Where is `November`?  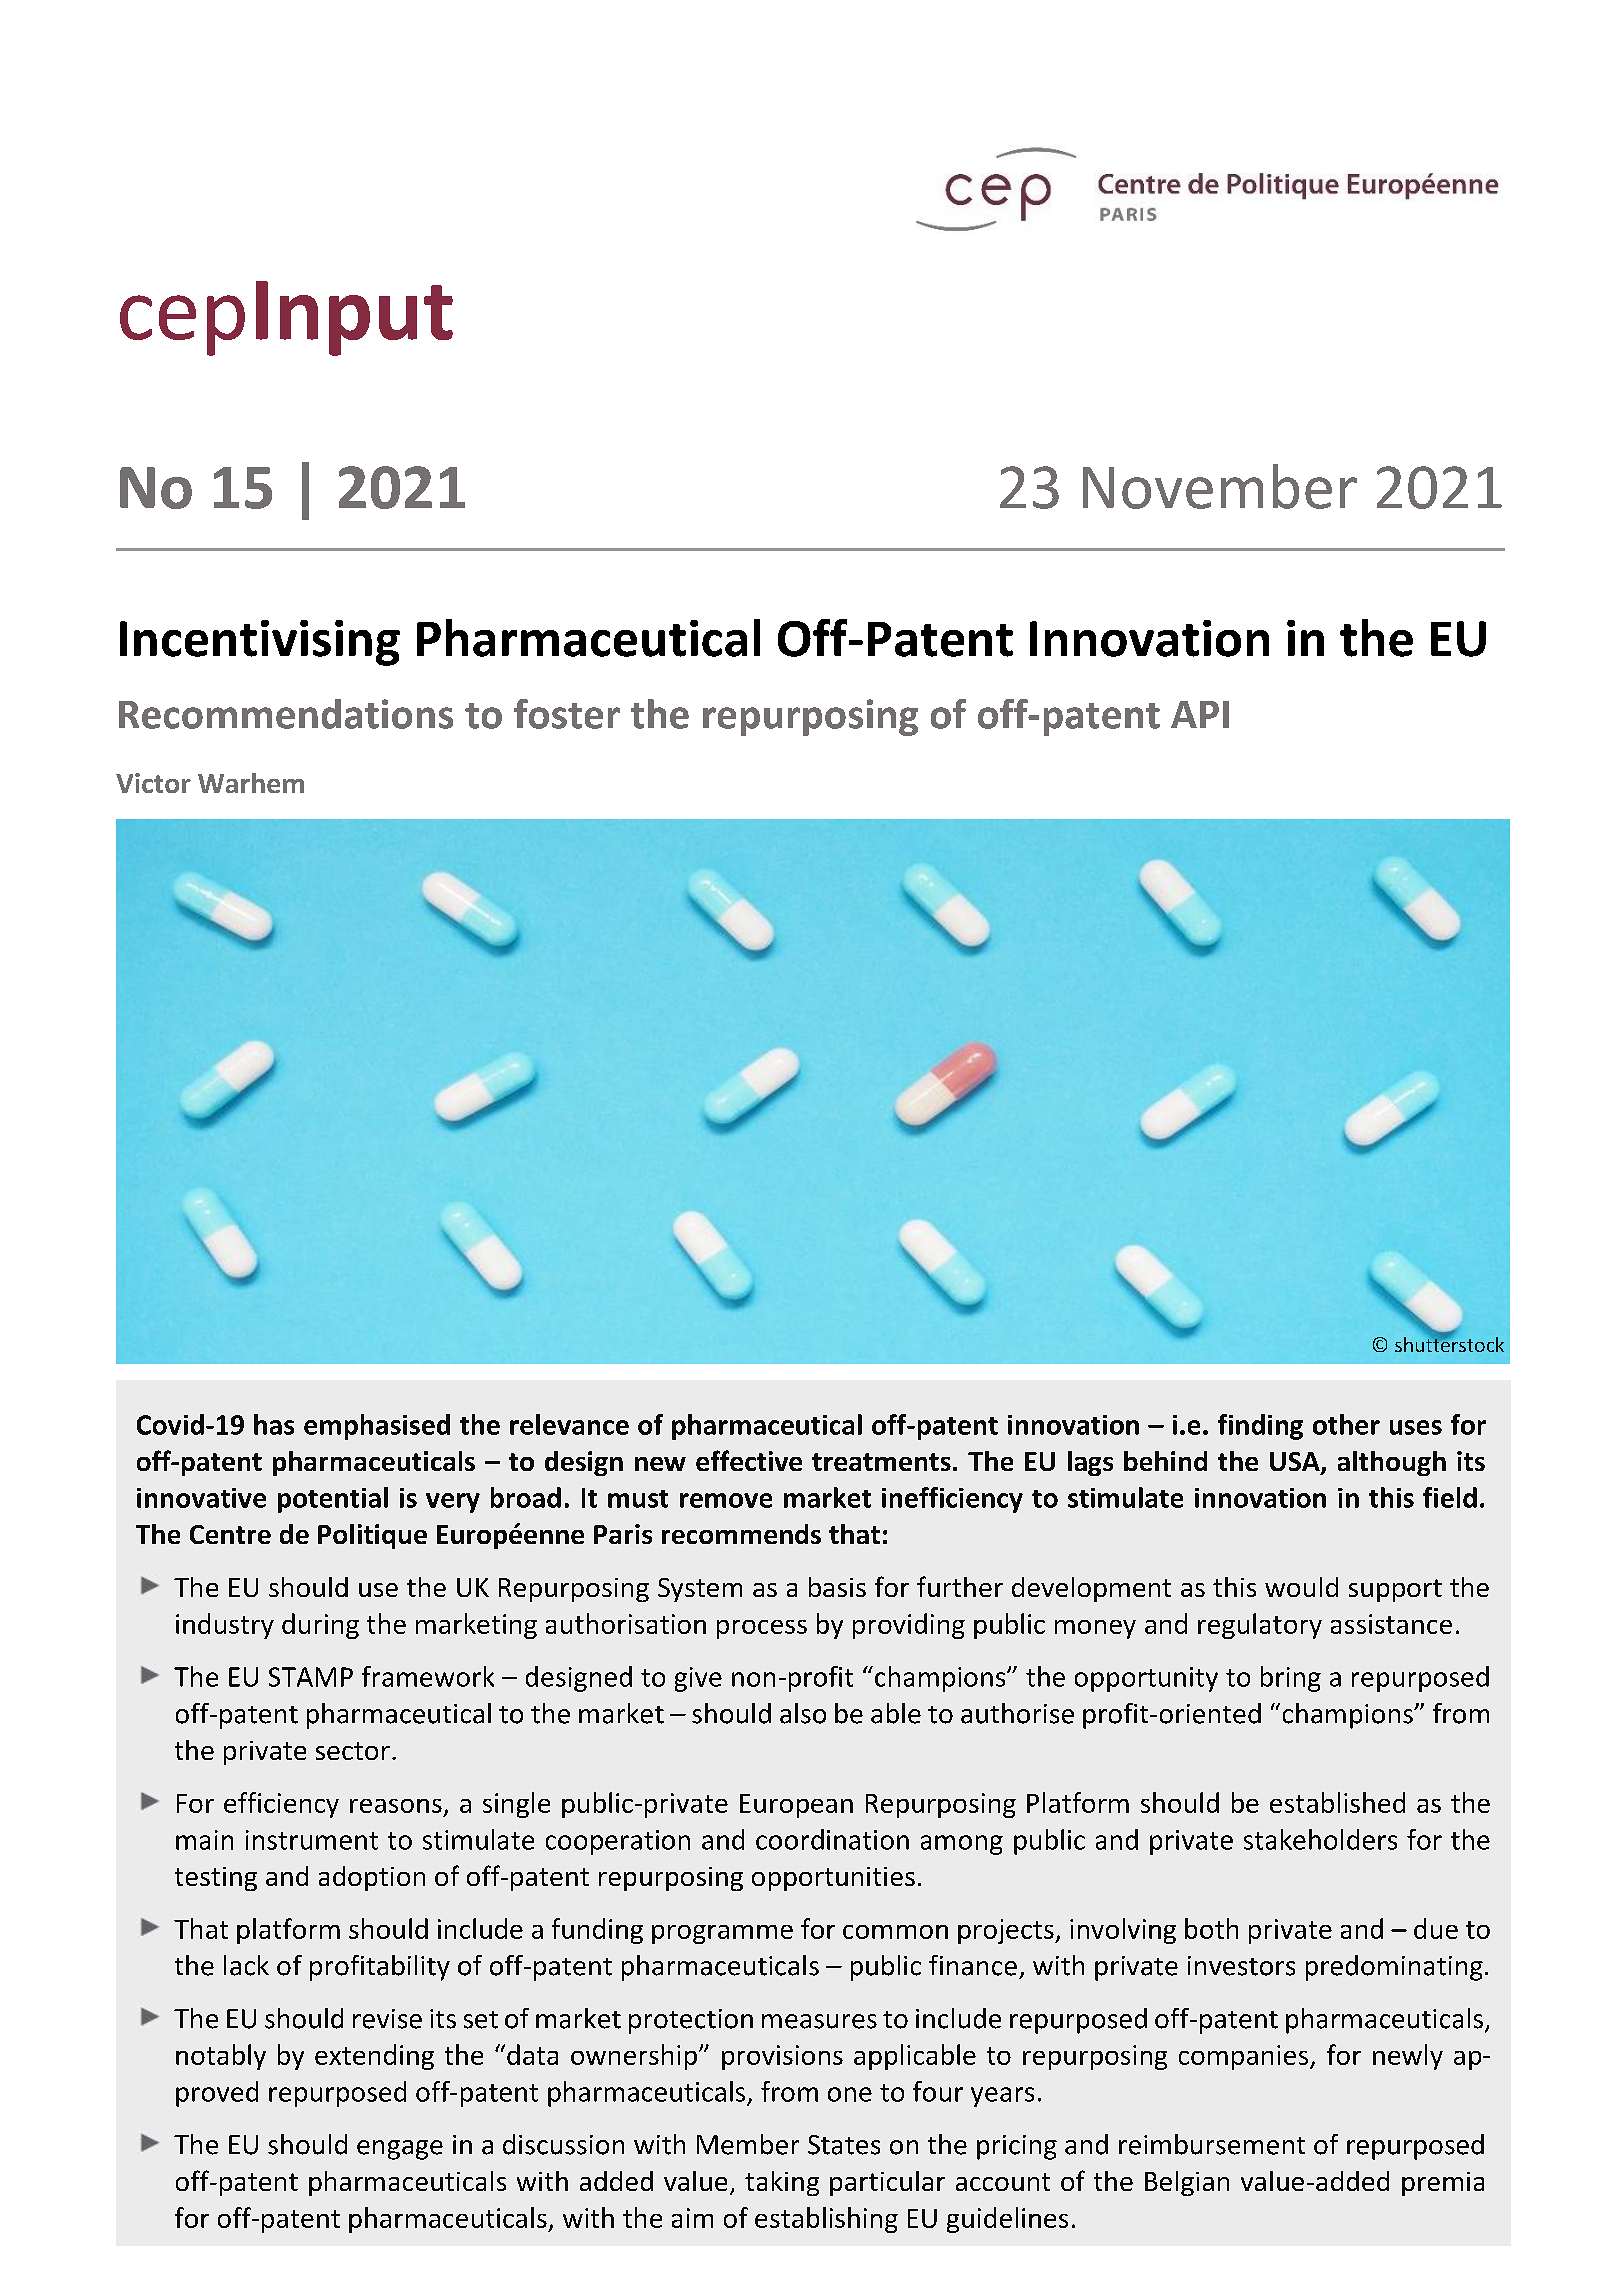 November is located at coordinates (1220, 486).
